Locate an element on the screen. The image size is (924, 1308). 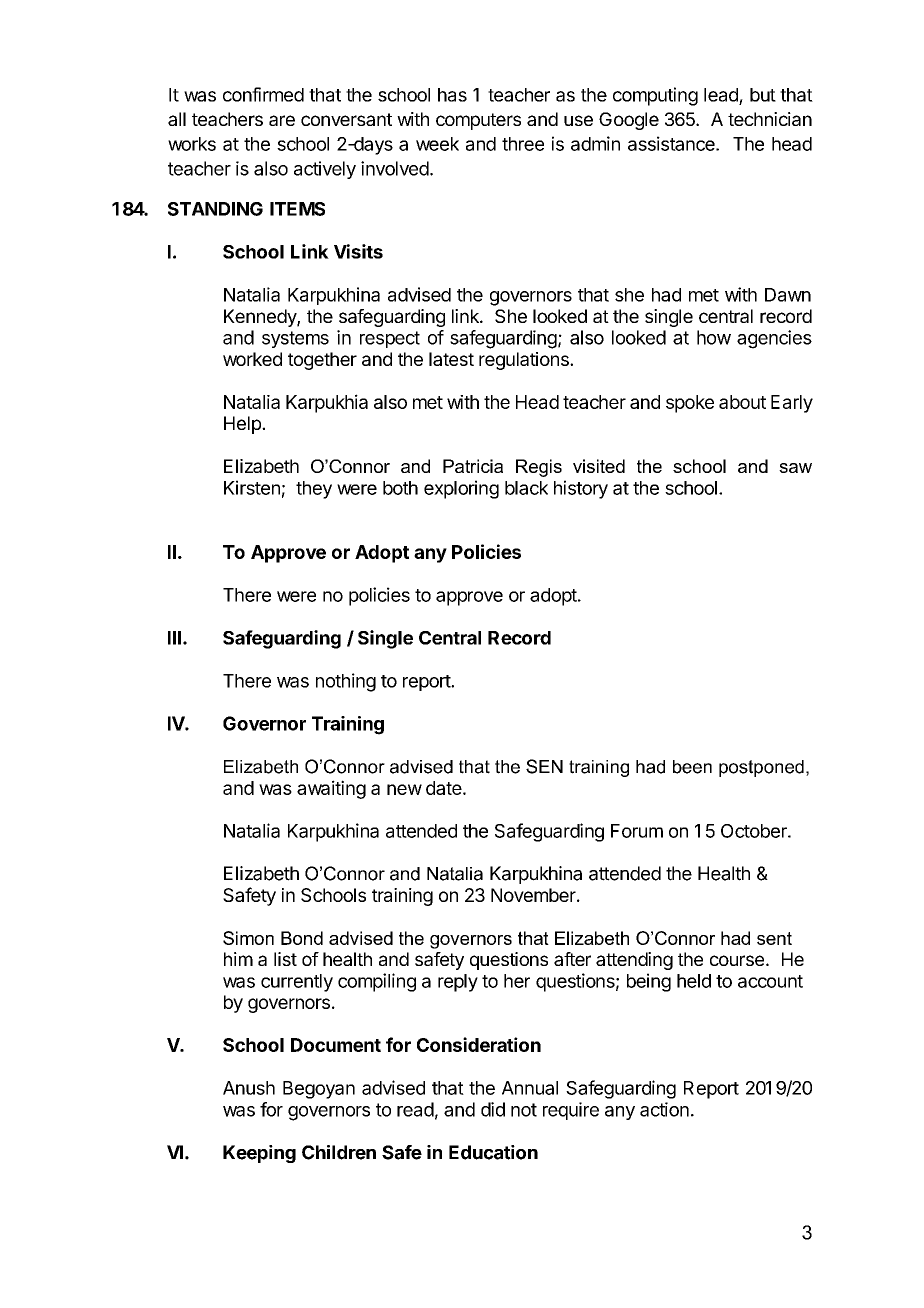
date is located at coordinates (444, 788).
